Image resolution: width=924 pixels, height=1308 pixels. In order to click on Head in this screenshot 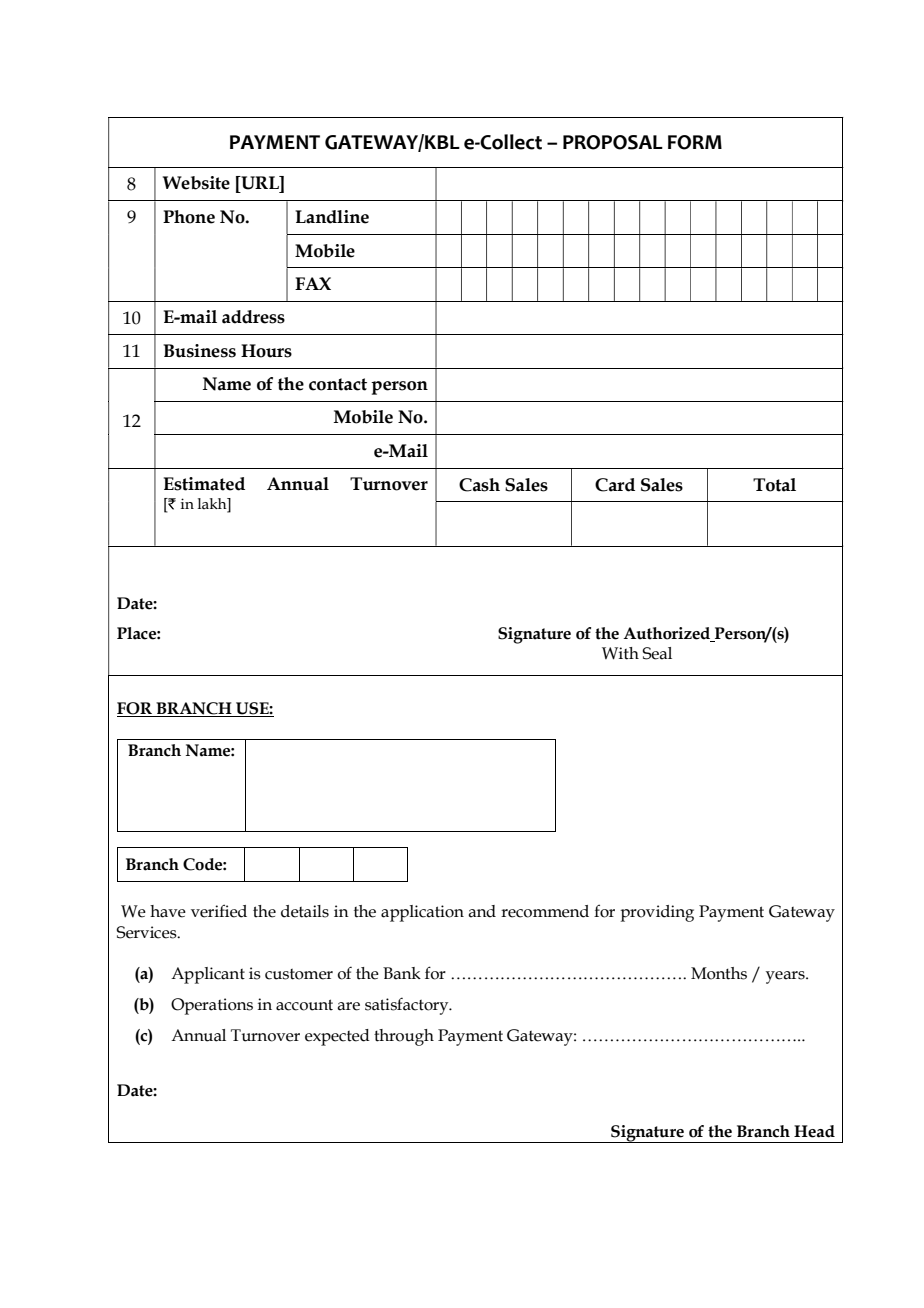, I will do `click(814, 1131)`.
